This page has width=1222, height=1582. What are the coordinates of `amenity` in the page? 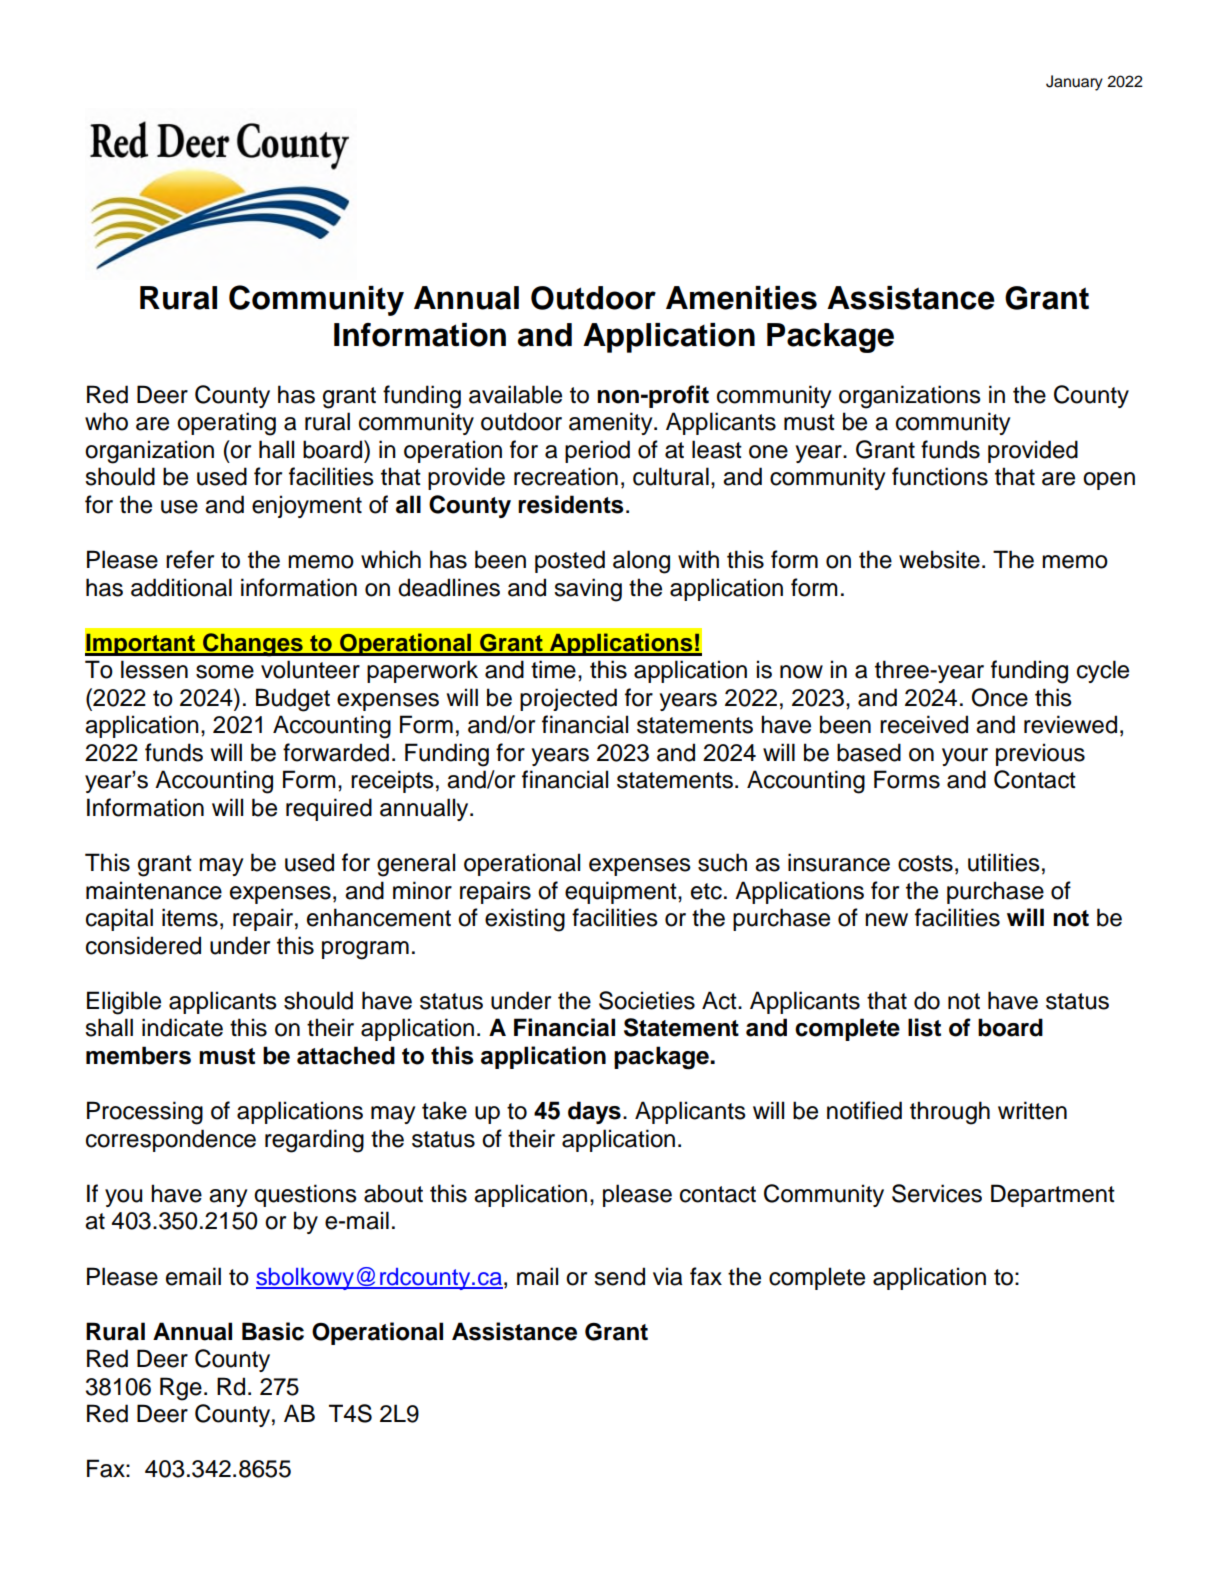 It's located at (612, 423).
